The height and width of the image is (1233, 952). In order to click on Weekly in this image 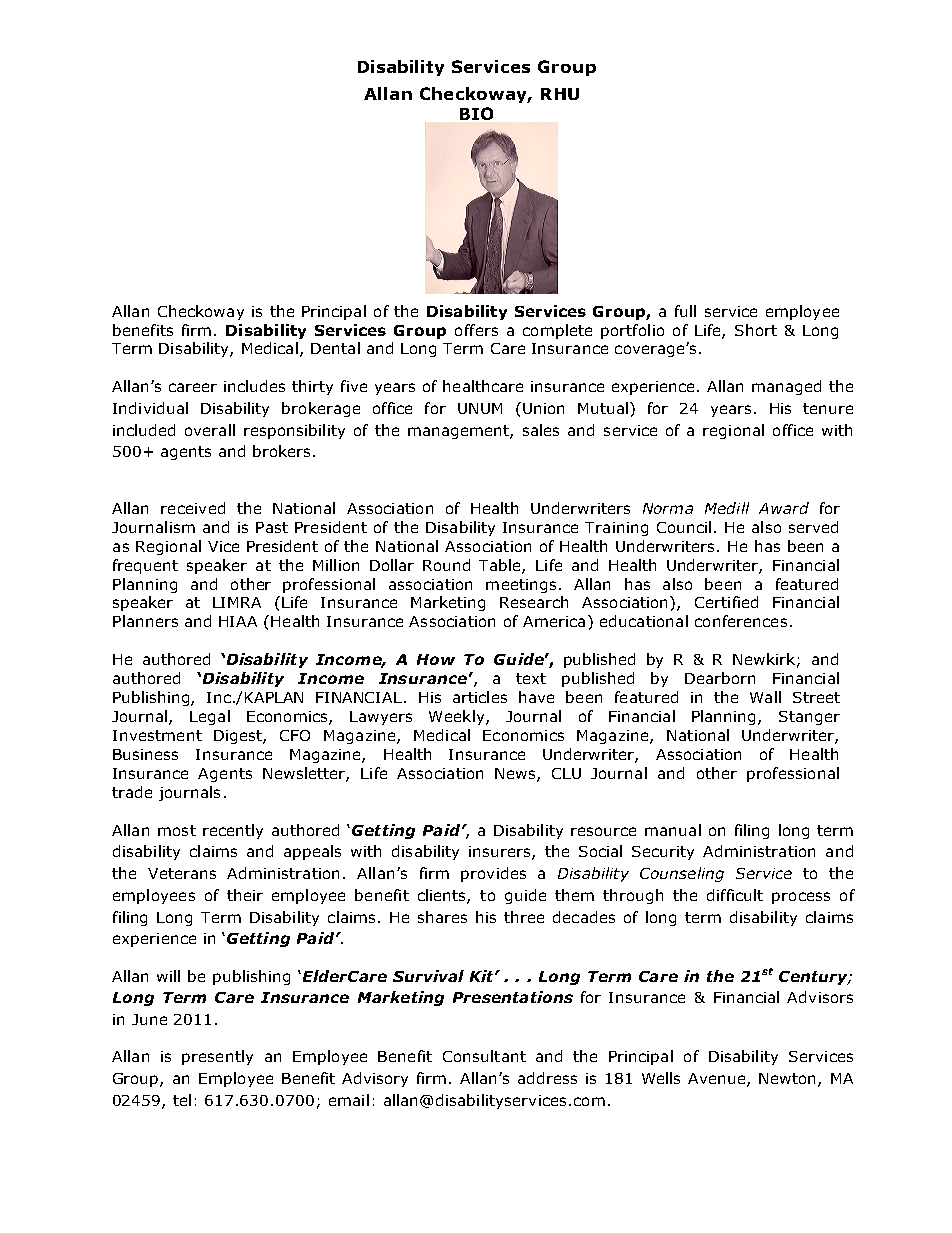, I will do `click(458, 717)`.
